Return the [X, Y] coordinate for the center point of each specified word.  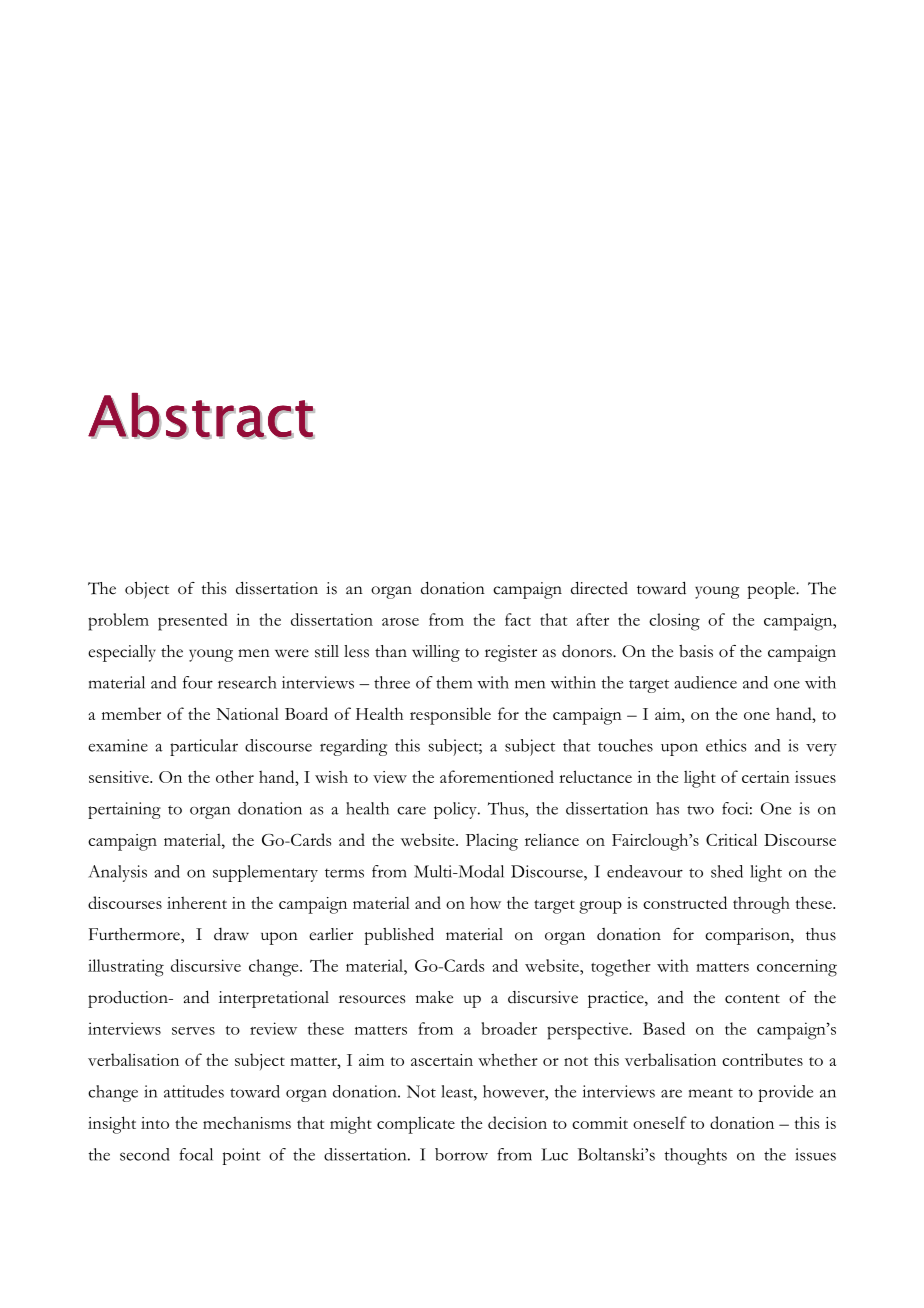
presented [193, 622]
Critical [731, 839]
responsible [450, 716]
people [772, 590]
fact [518, 619]
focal [196, 1154]
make [434, 997]
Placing [492, 842]
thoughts [695, 1156]
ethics [726, 745]
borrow [461, 1154]
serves [193, 1031]
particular [204, 747]
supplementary [265, 873]
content [752, 999]
